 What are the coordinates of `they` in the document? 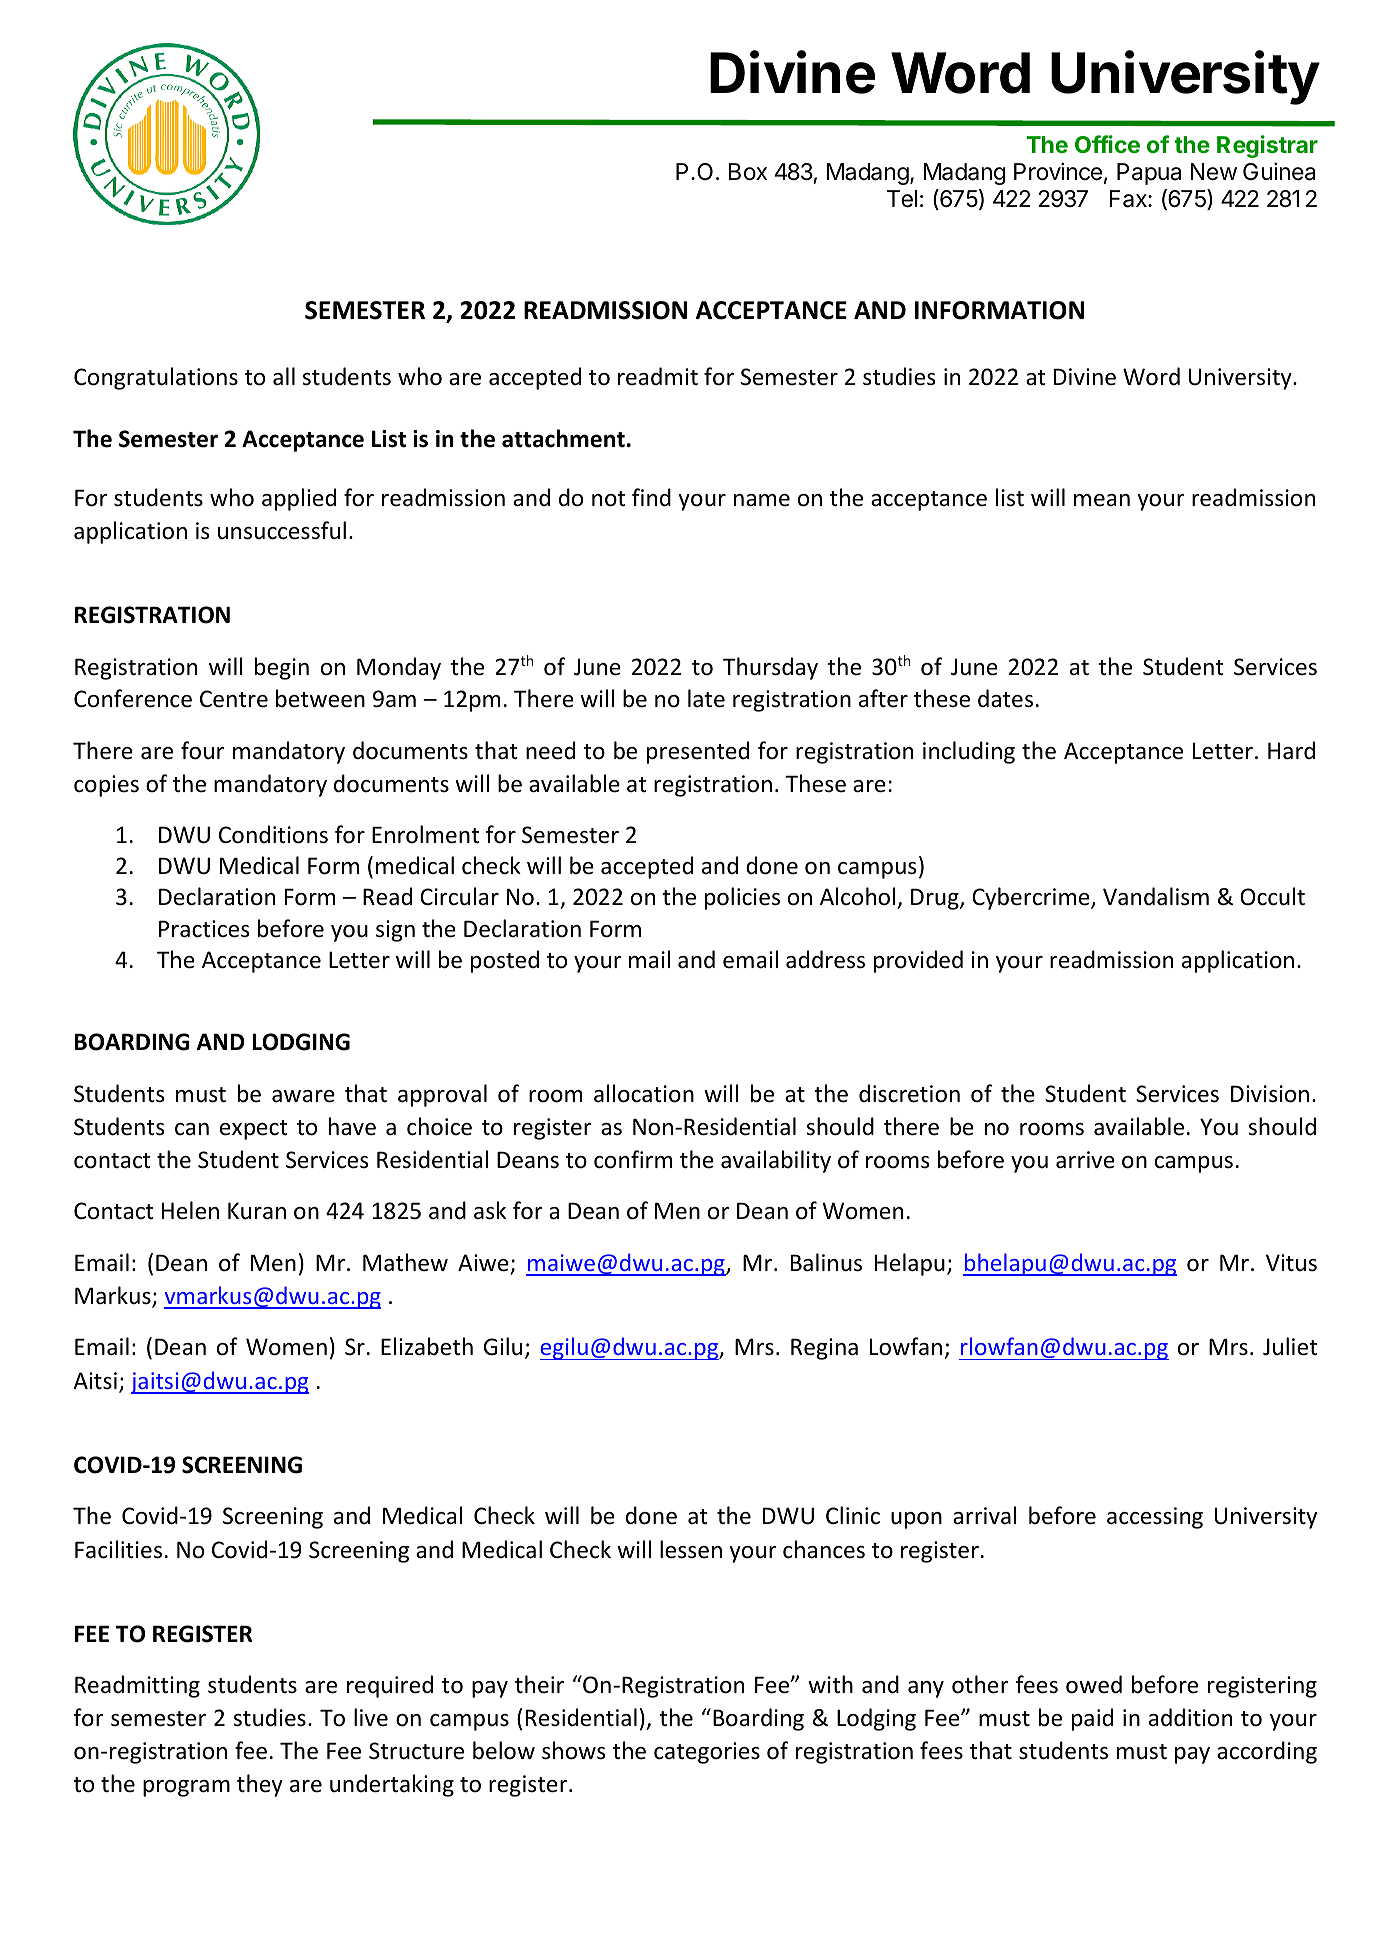 It's located at (260, 1785).
